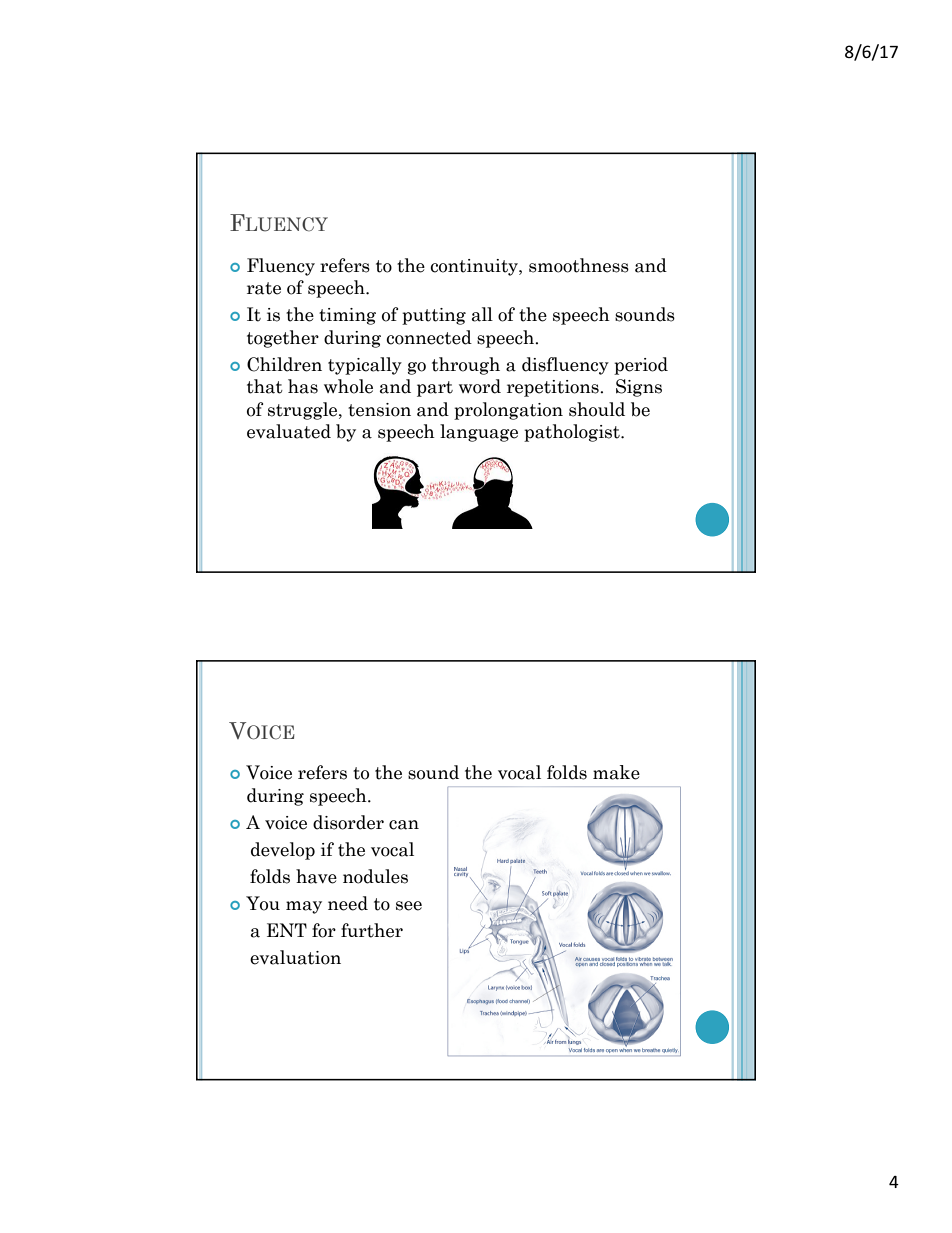 This screenshot has height=1233, width=952. What do you see at coordinates (375, 876) in the screenshot?
I see `nodules` at bounding box center [375, 876].
